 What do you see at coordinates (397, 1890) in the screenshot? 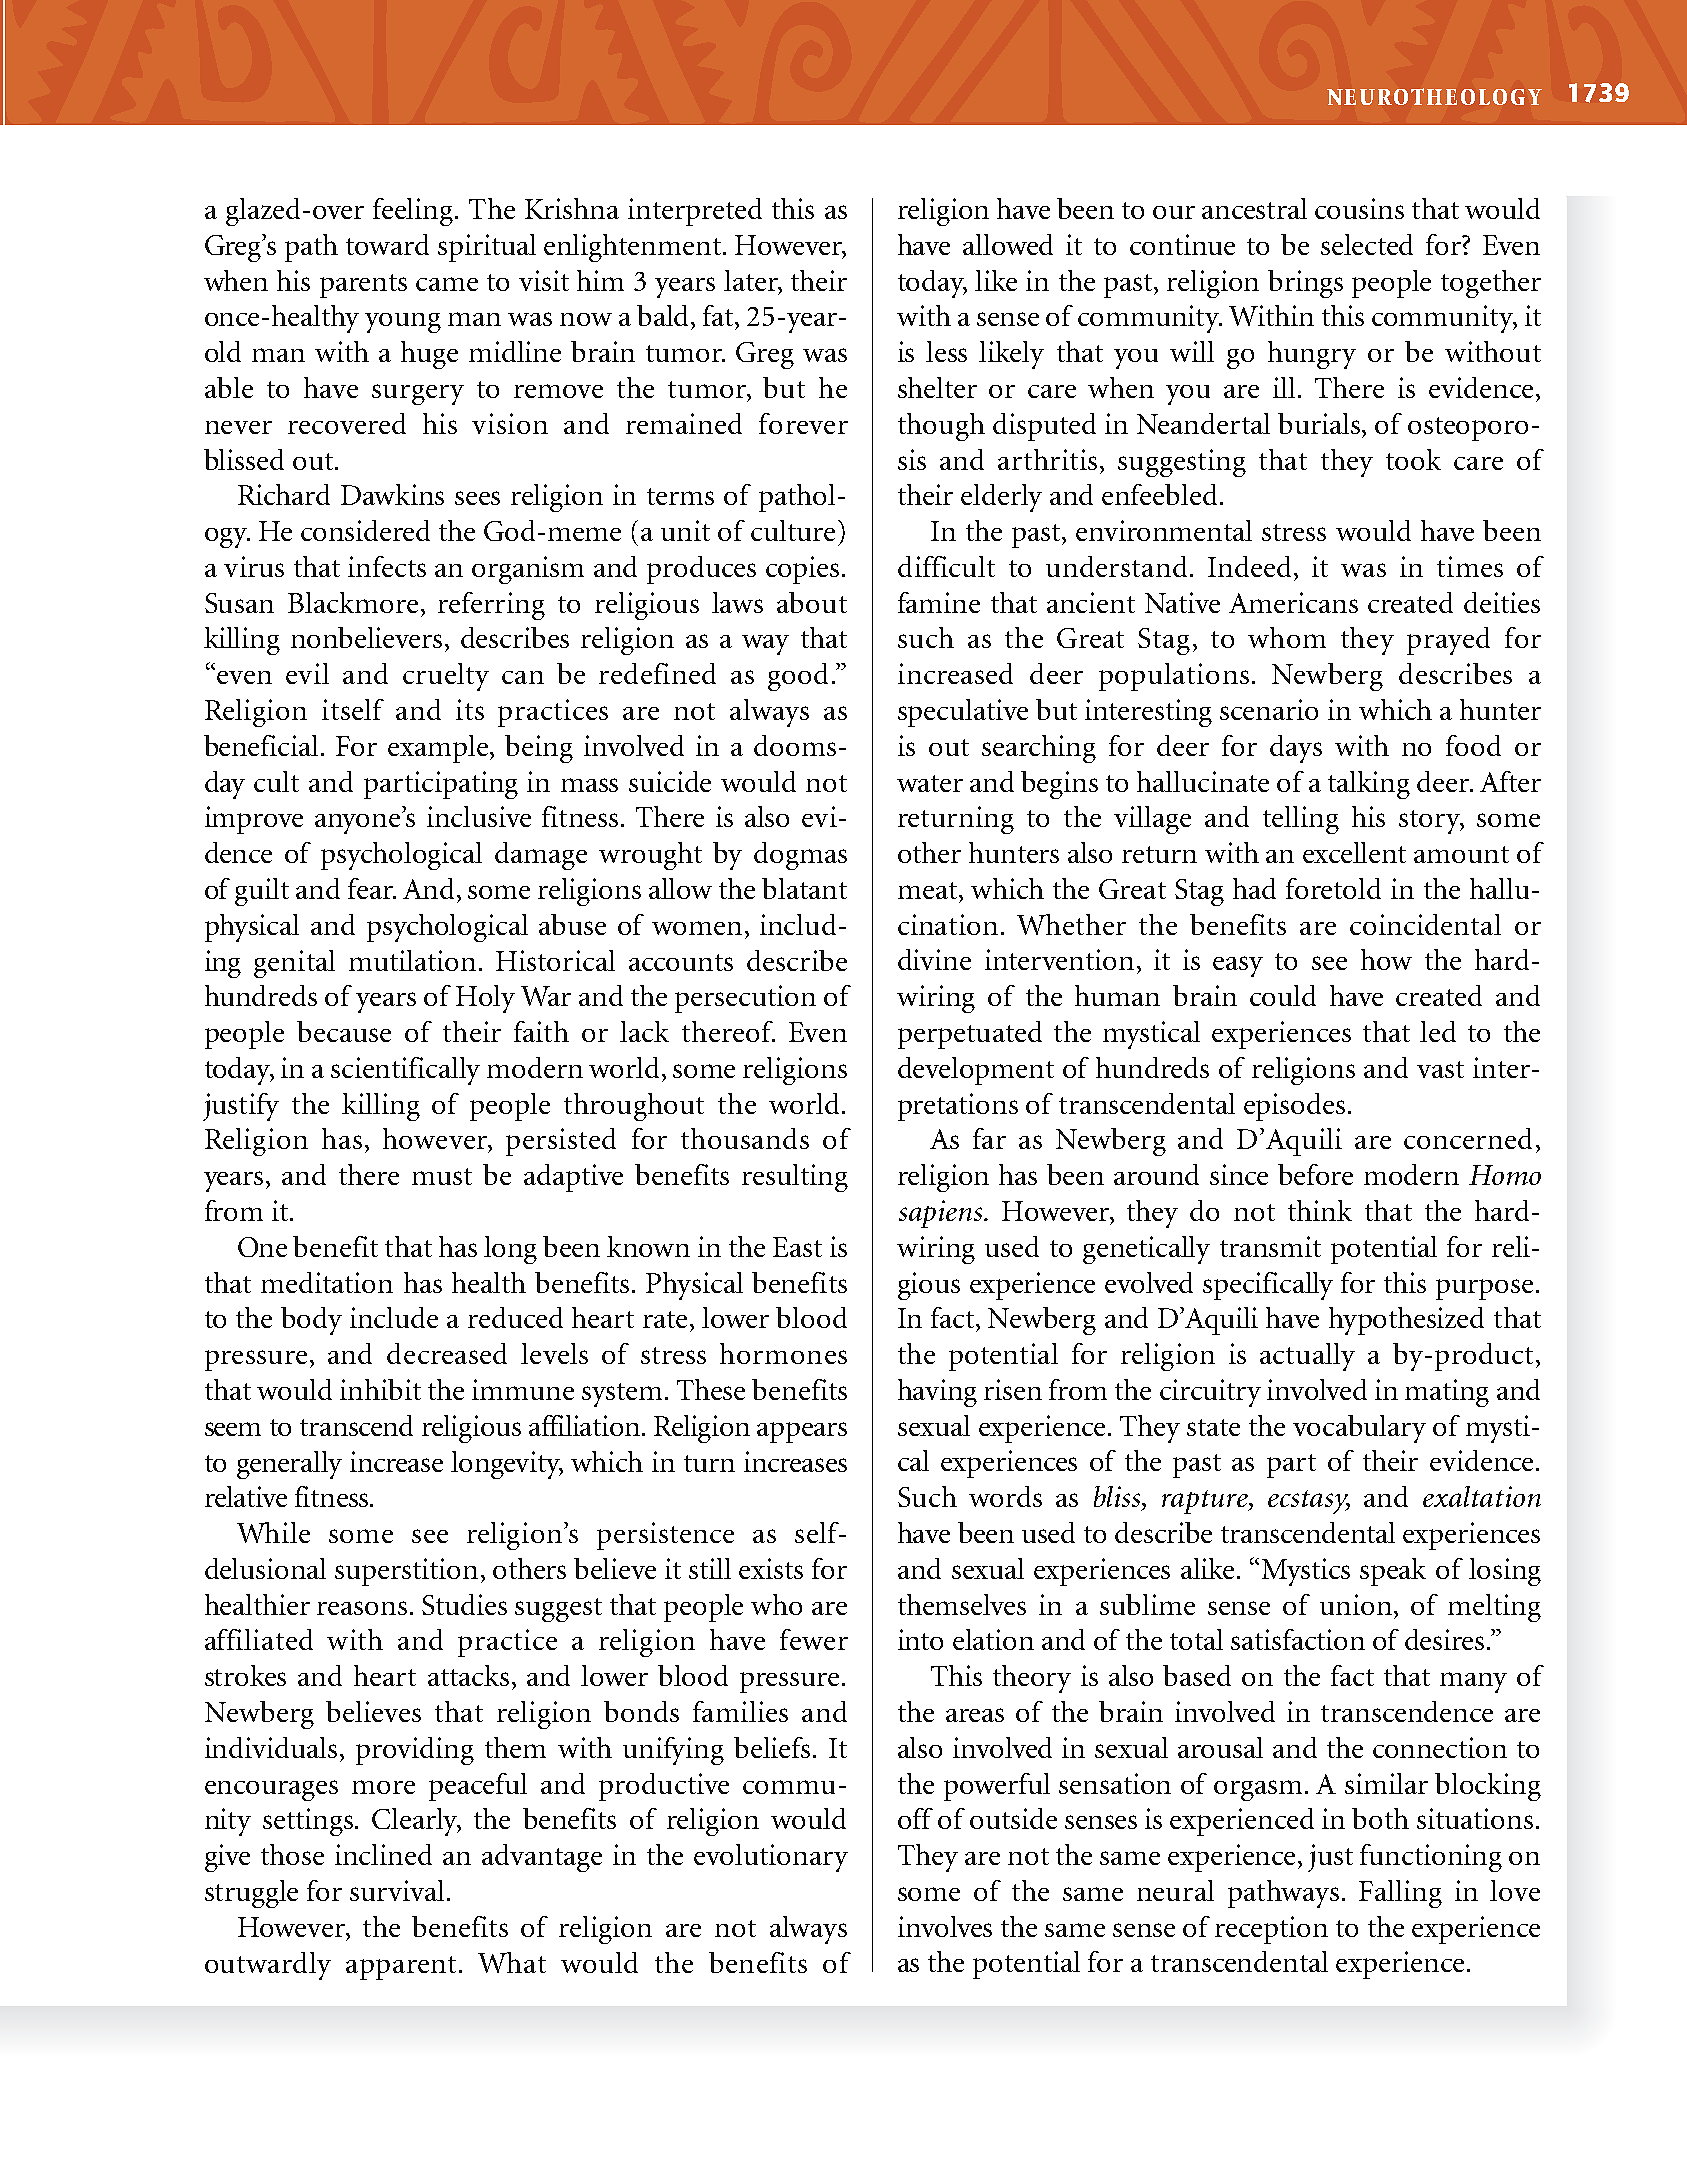
I see `survival` at bounding box center [397, 1890].
